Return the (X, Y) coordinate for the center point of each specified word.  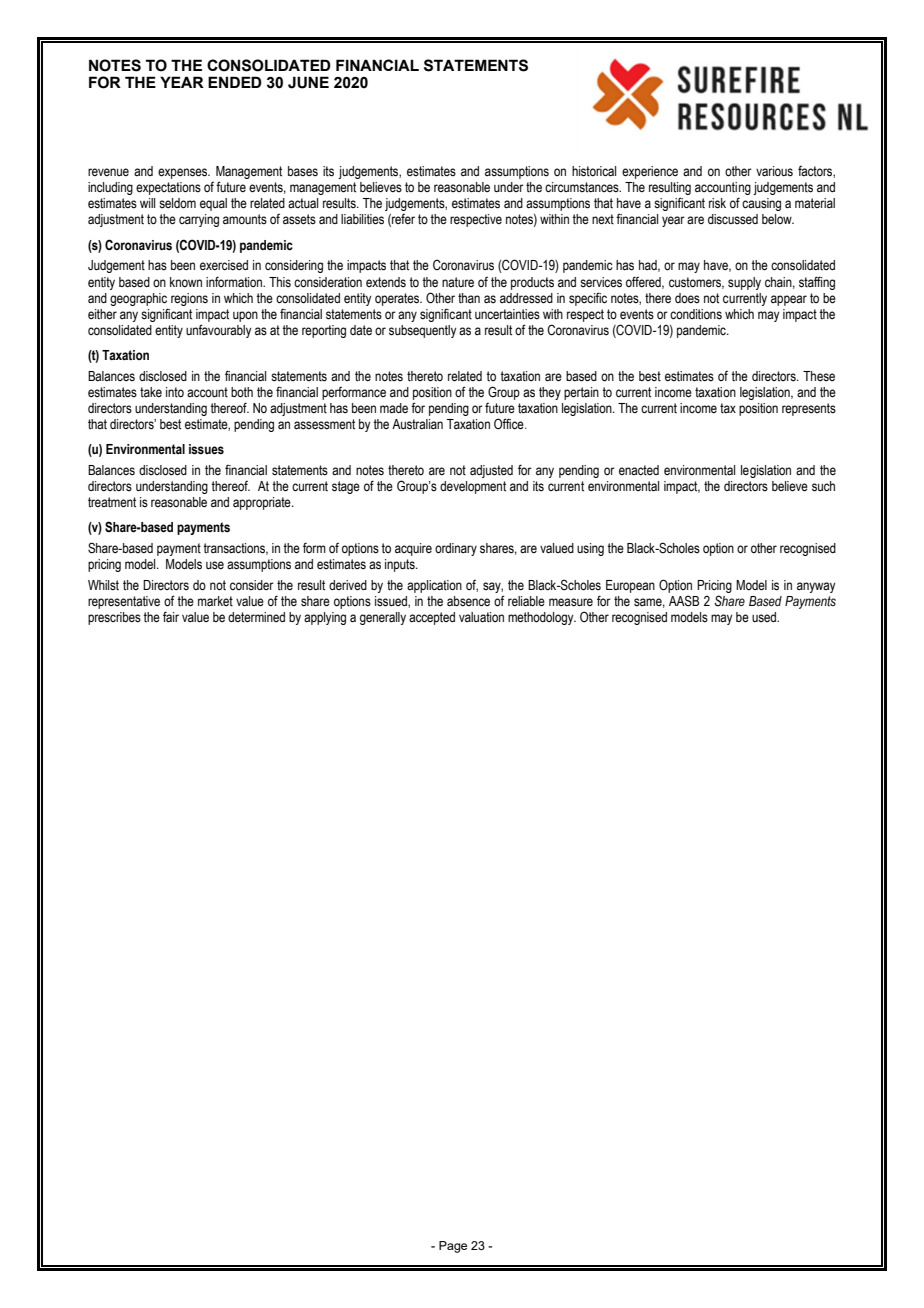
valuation (481, 617)
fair (171, 617)
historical (594, 171)
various (774, 171)
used (765, 617)
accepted (432, 618)
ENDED (235, 82)
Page (453, 1247)
